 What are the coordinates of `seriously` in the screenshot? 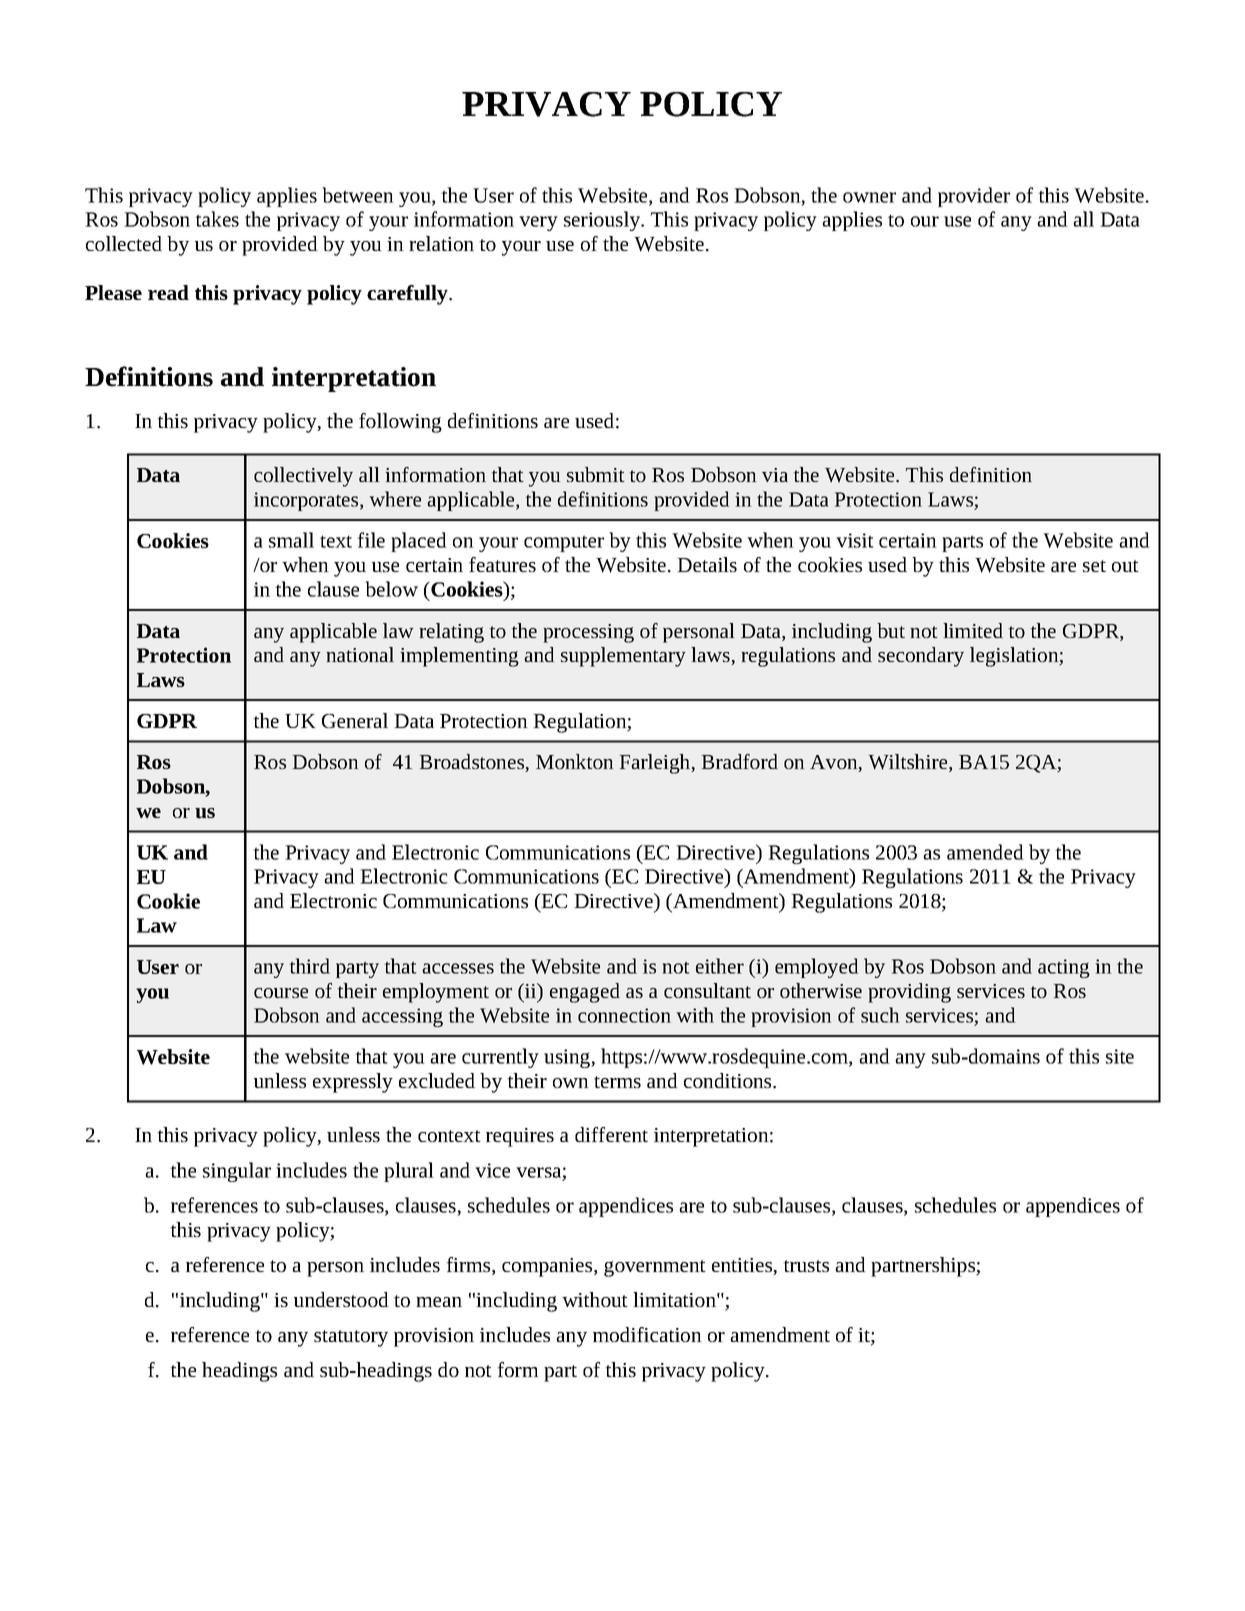 It's located at (603, 221).
